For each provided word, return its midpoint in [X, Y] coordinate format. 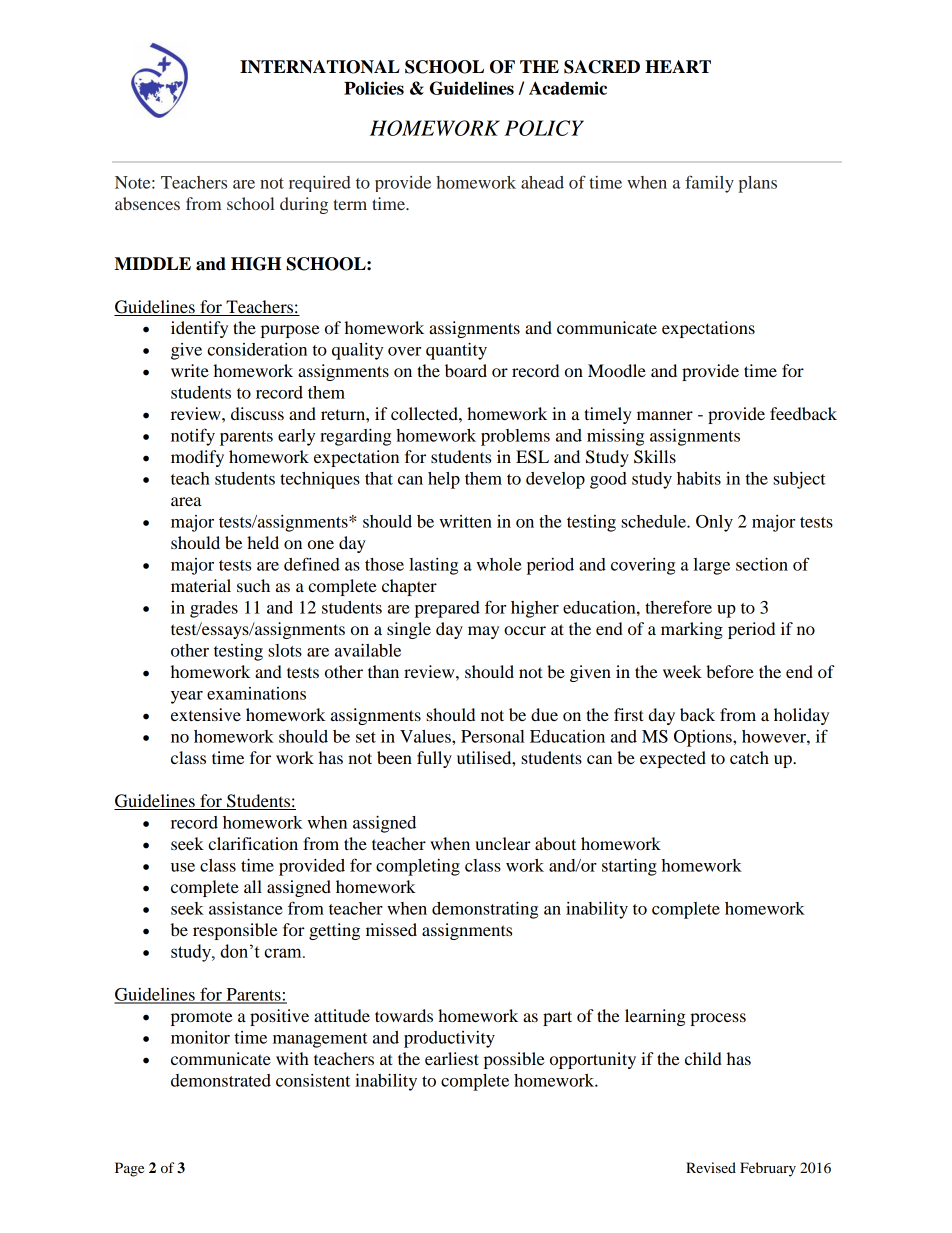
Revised [711, 1167]
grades [214, 609]
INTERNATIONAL [320, 67]
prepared [447, 609]
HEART [678, 66]
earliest [452, 1058]
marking [692, 630]
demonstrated [221, 1080]
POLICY [544, 128]
